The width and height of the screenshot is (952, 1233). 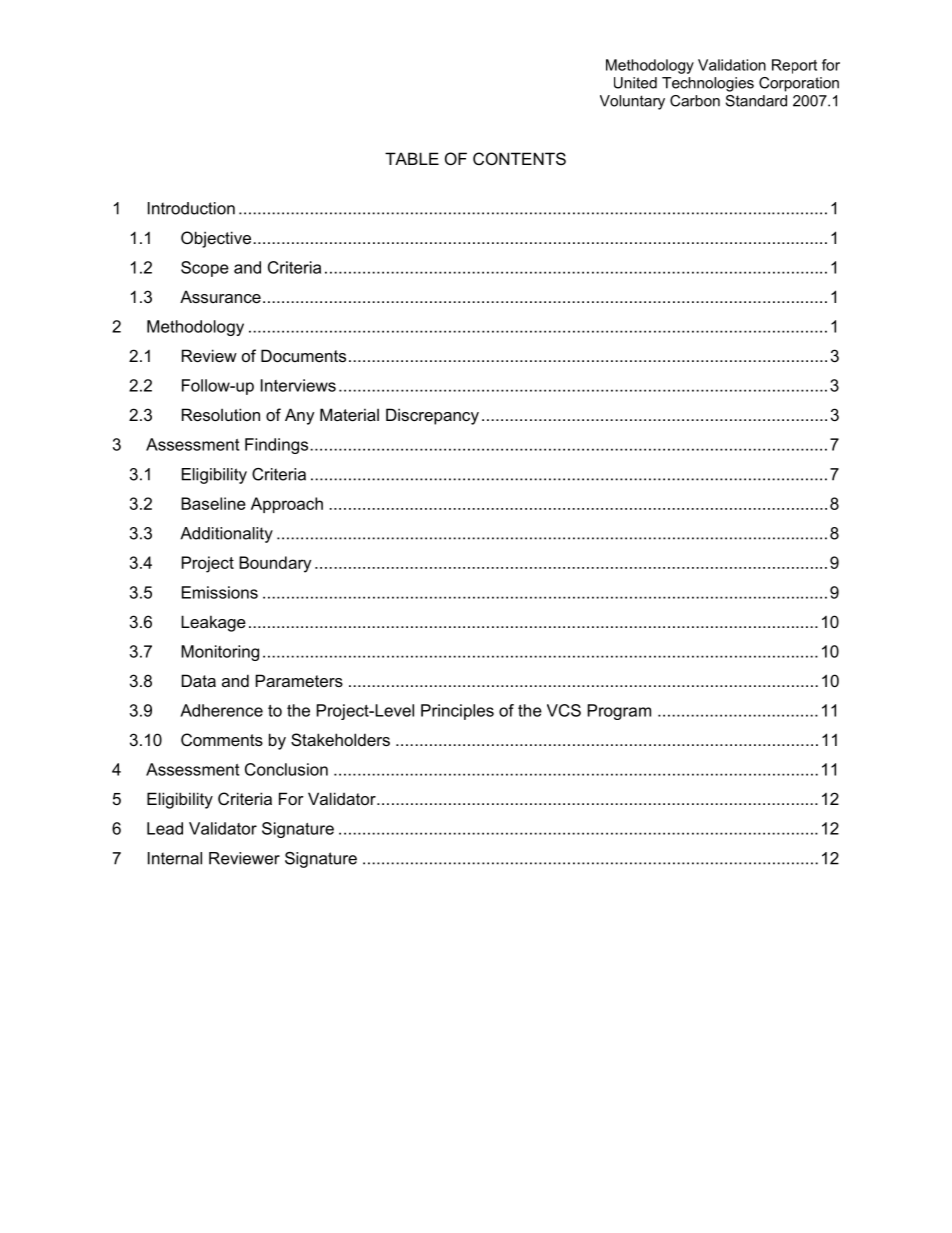 What do you see at coordinates (432, 416) in the screenshot?
I see `Discrepancy` at bounding box center [432, 416].
